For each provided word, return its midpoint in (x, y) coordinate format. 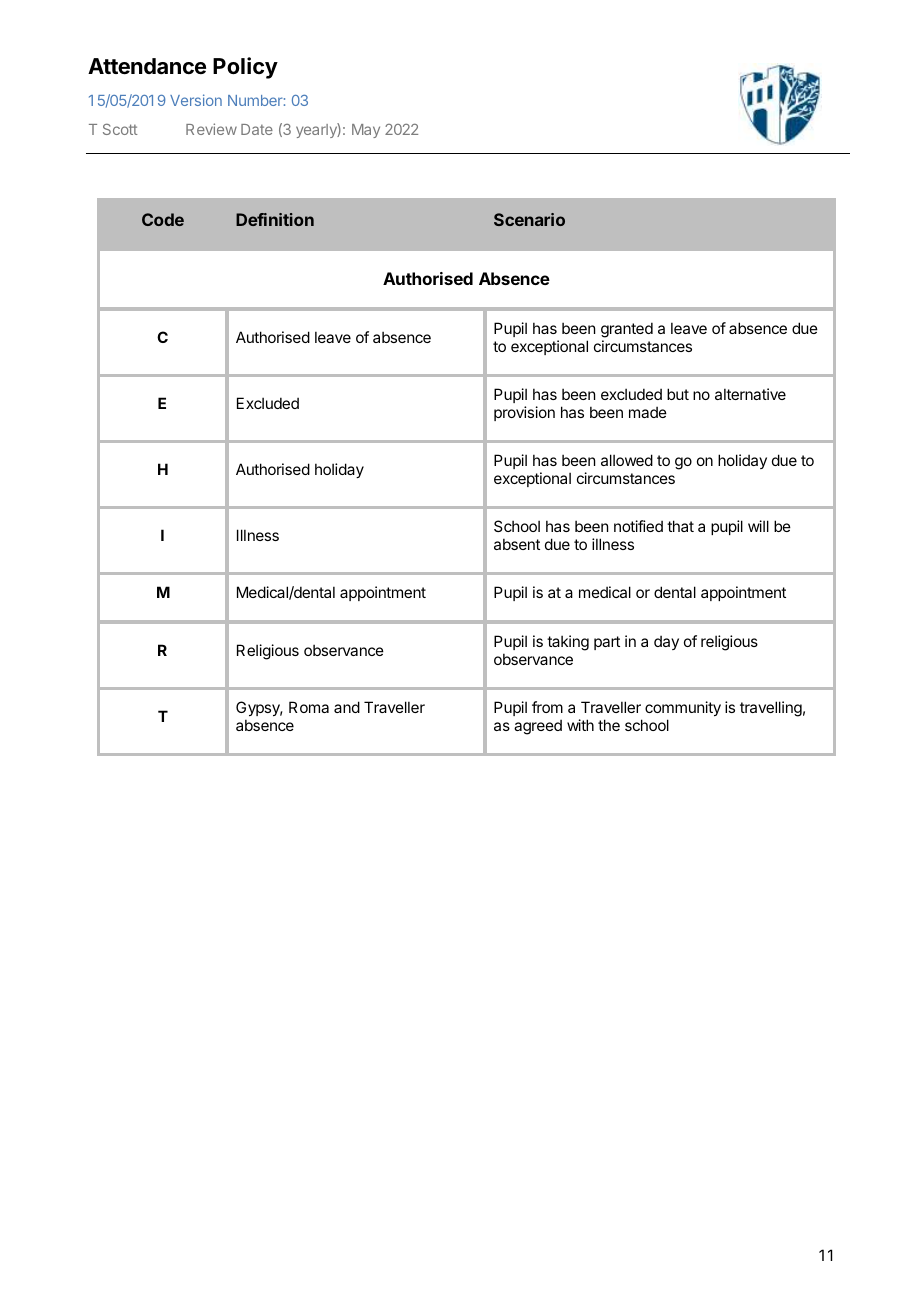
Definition (275, 219)
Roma (309, 707)
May (366, 131)
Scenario (529, 219)
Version (196, 100)
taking (568, 643)
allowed (627, 460)
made (648, 412)
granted (627, 330)
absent (517, 544)
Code (163, 219)
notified (638, 526)
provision (524, 413)
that (680, 526)
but (678, 394)
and (347, 707)
